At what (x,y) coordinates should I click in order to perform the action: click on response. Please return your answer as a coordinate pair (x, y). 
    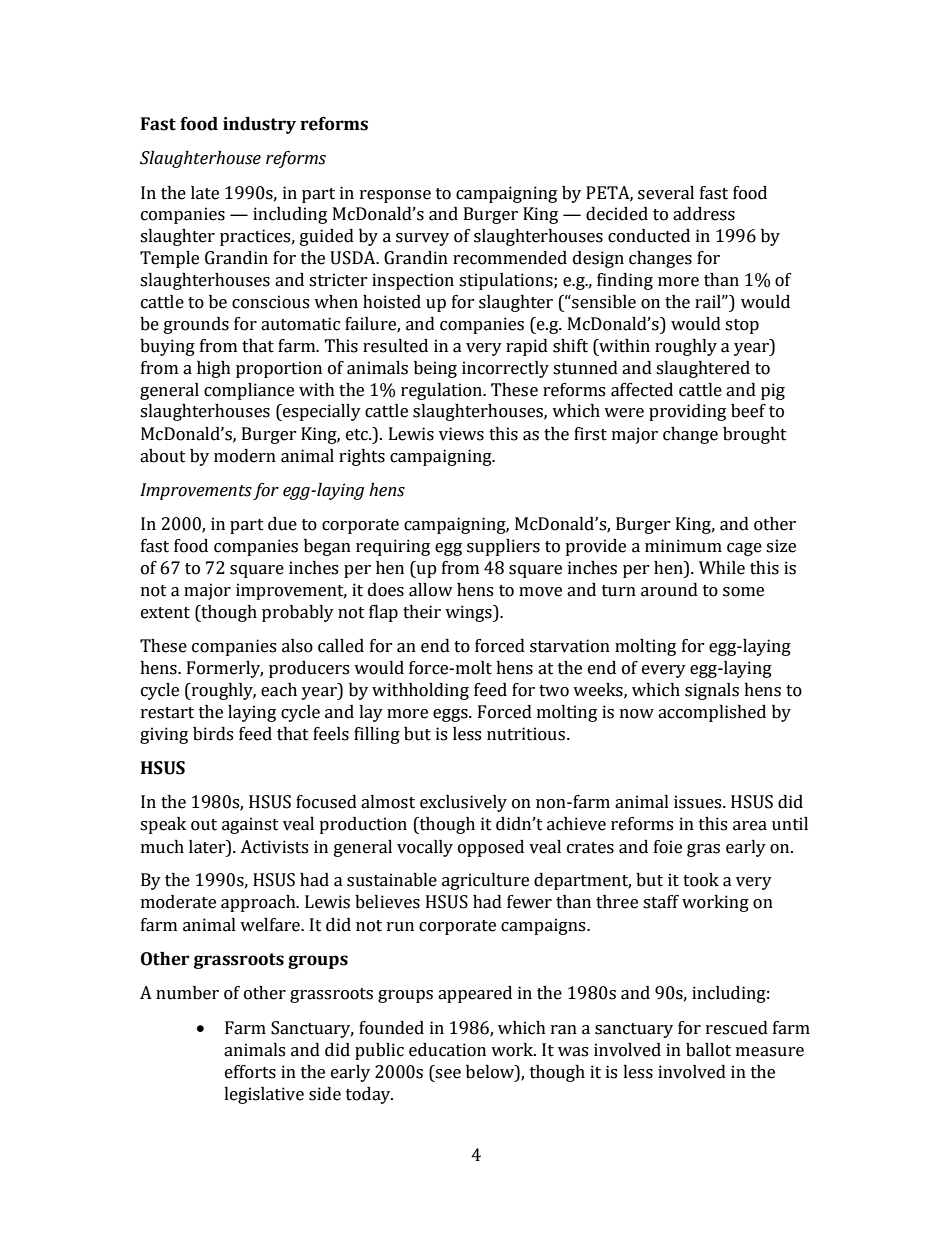
    Looking at the image, I should click on (395, 196).
